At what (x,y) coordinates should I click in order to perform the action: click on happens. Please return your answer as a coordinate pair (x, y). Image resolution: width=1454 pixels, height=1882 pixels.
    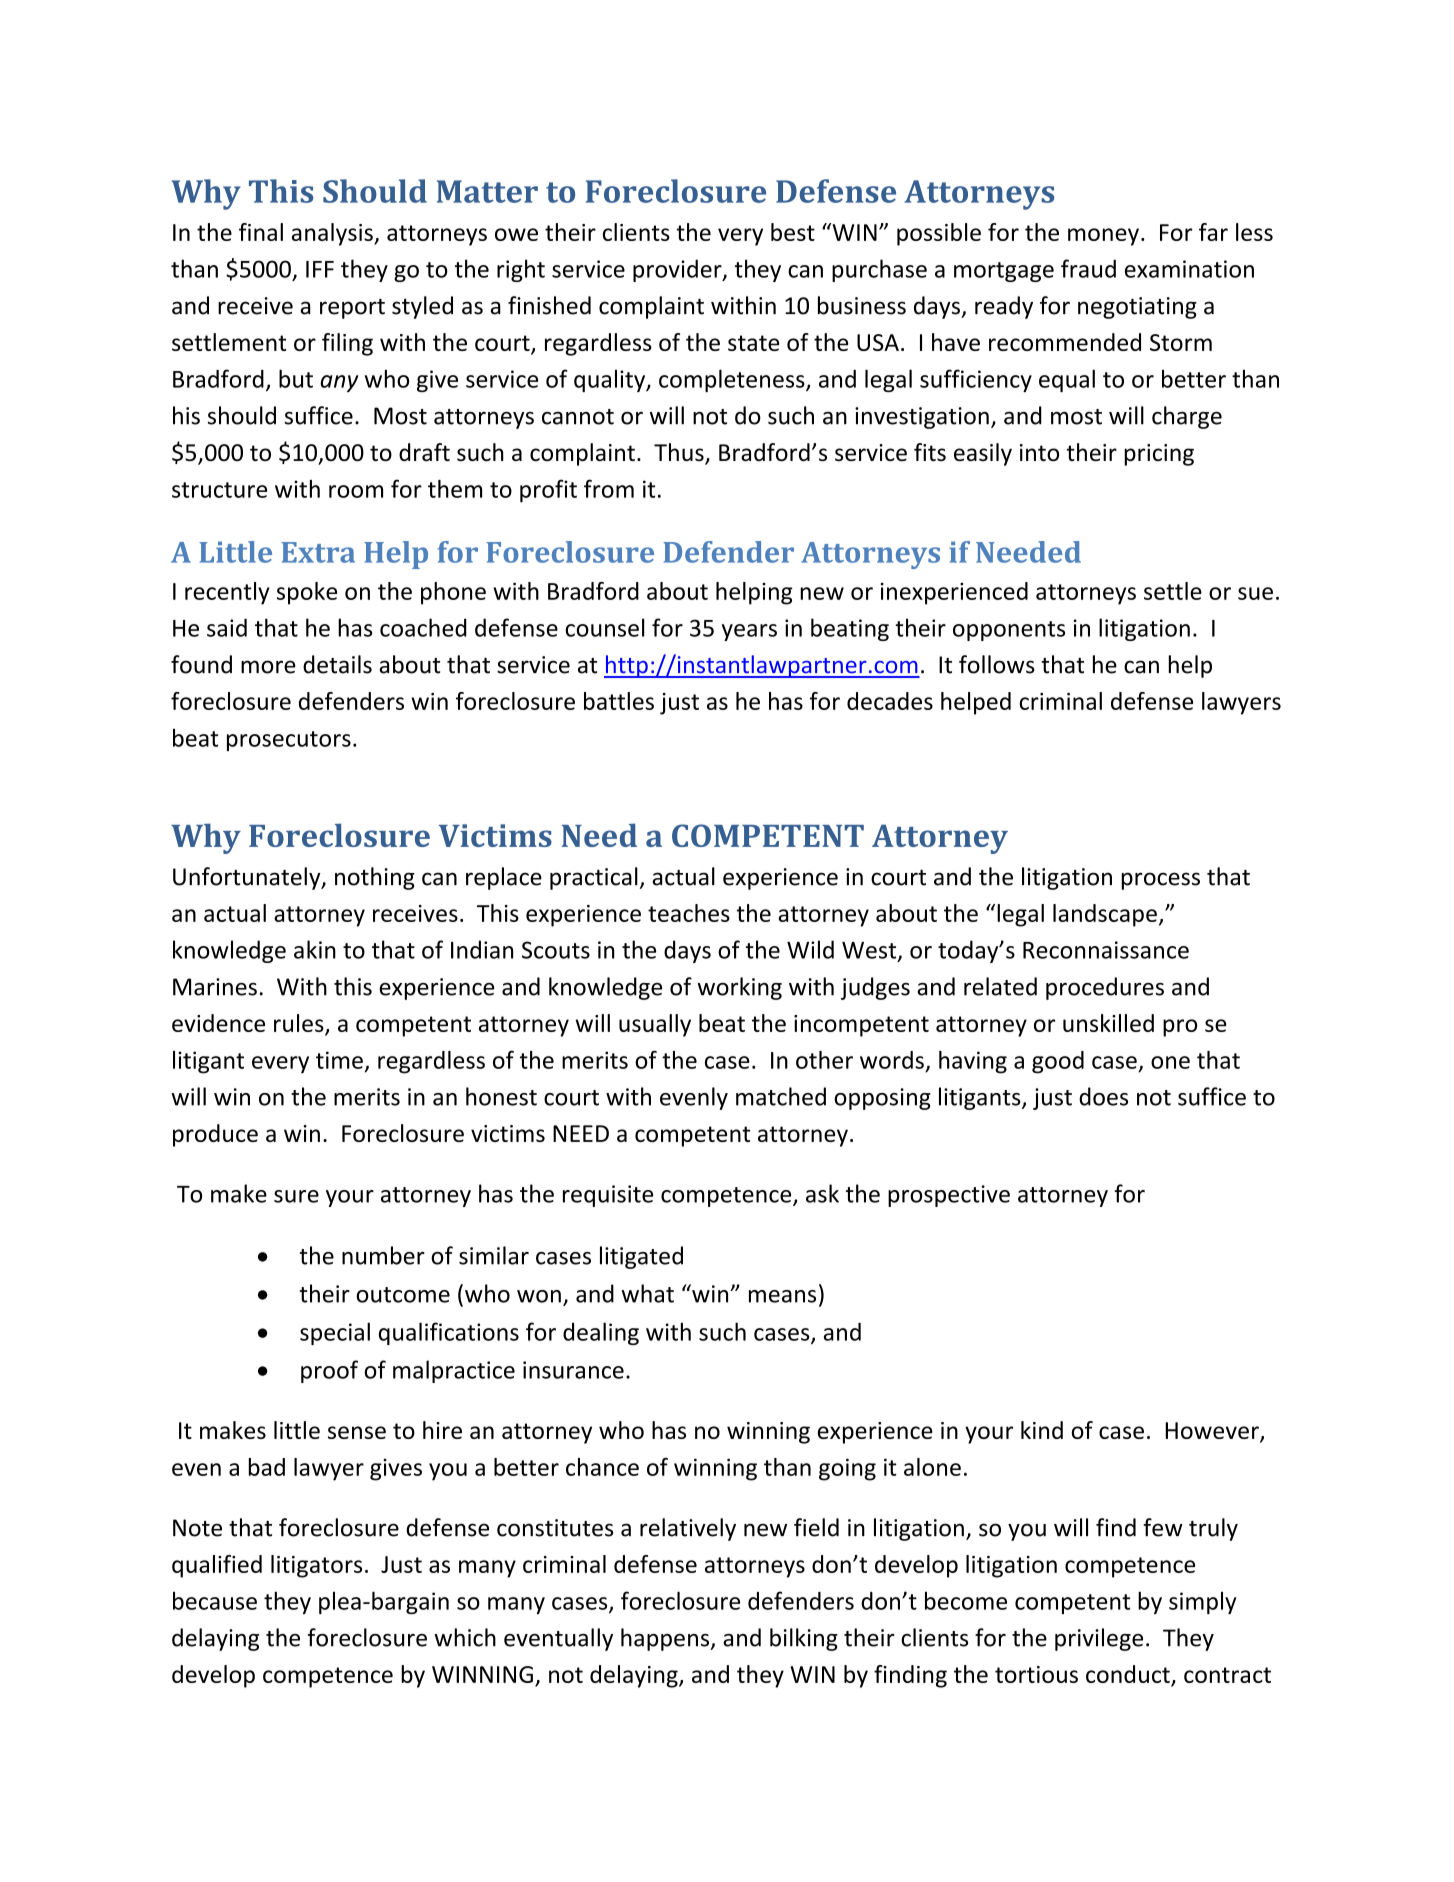
    Looking at the image, I should click on (666, 1639).
